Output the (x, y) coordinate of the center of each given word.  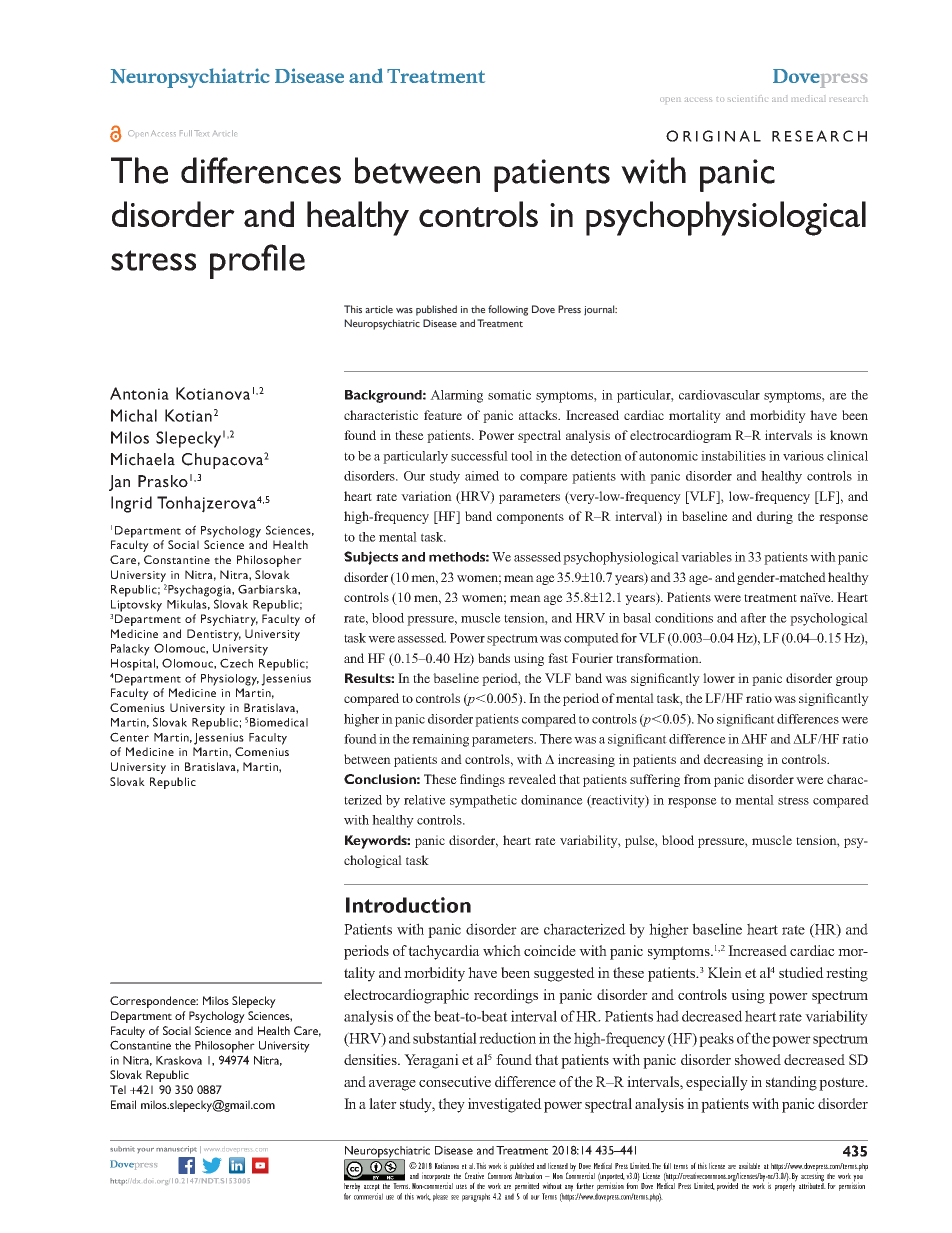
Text (201, 133)
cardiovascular (719, 395)
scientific (748, 98)
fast (558, 658)
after (753, 618)
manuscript (176, 1150)
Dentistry (214, 635)
